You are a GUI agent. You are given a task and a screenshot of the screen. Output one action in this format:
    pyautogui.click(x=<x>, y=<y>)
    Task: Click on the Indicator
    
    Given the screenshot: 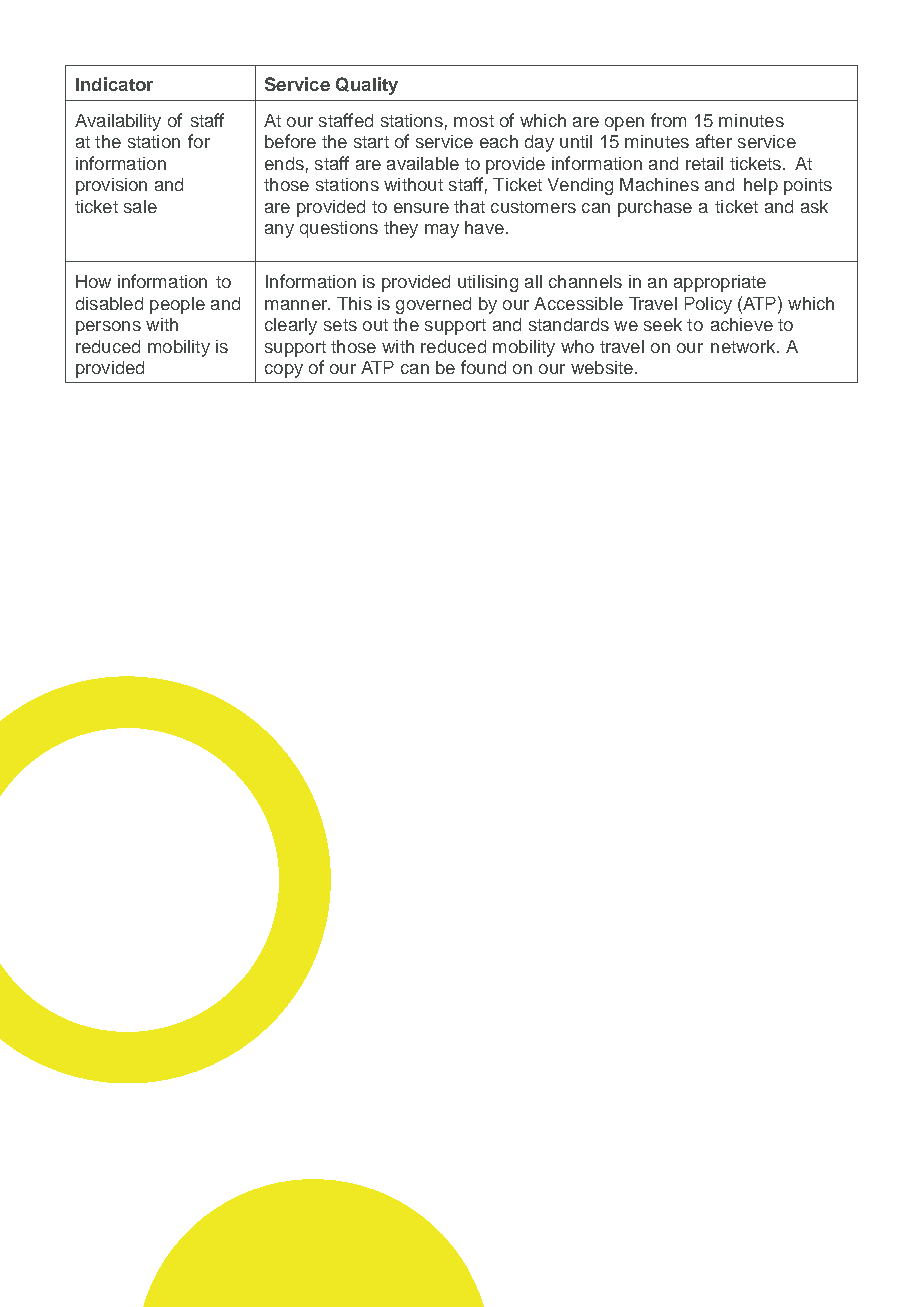 What is the action you would take?
    pyautogui.click(x=114, y=84)
